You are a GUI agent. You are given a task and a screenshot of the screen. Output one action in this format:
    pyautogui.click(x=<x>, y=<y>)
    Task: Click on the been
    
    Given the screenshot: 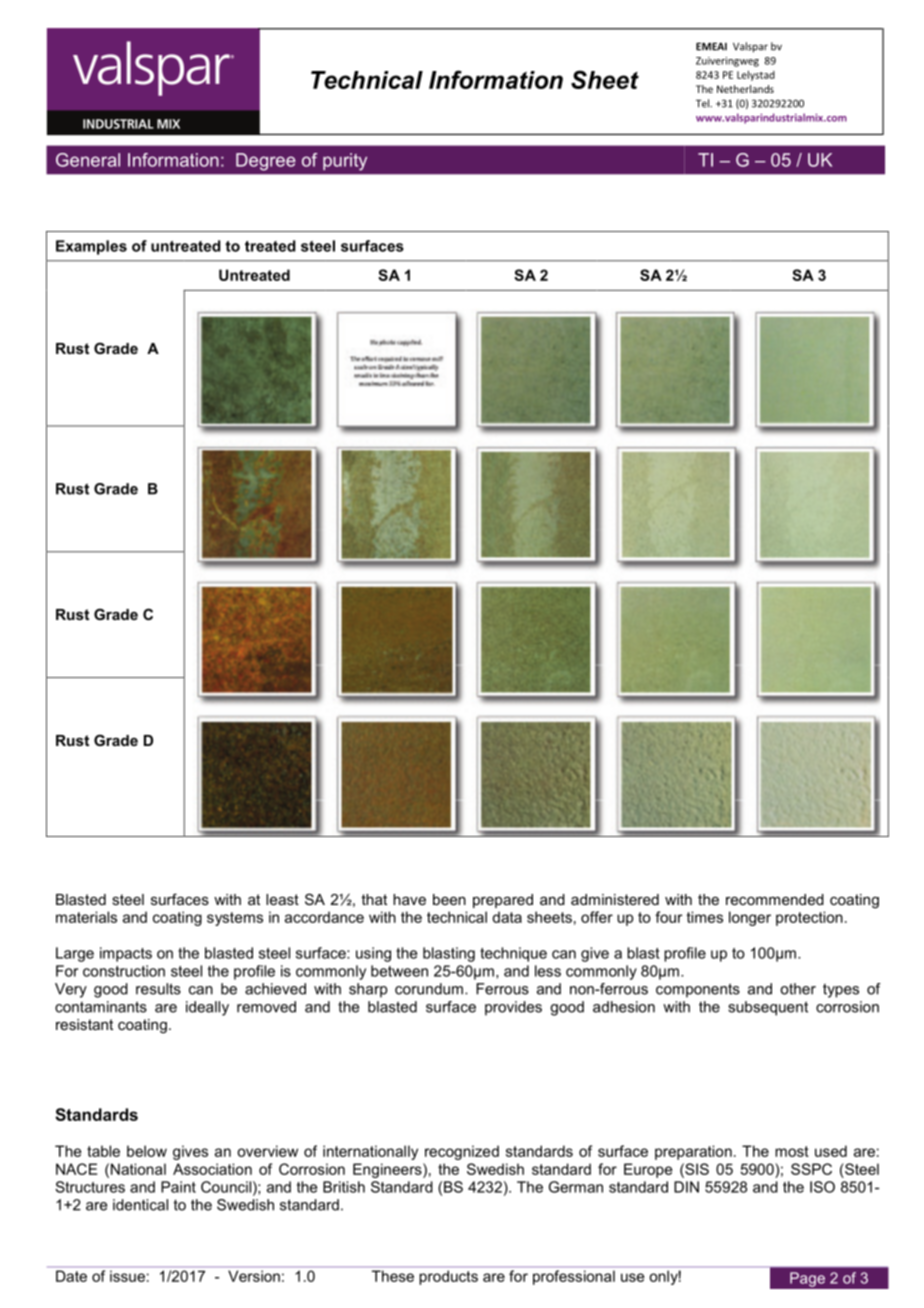 What is the action you would take?
    pyautogui.click(x=449, y=899)
